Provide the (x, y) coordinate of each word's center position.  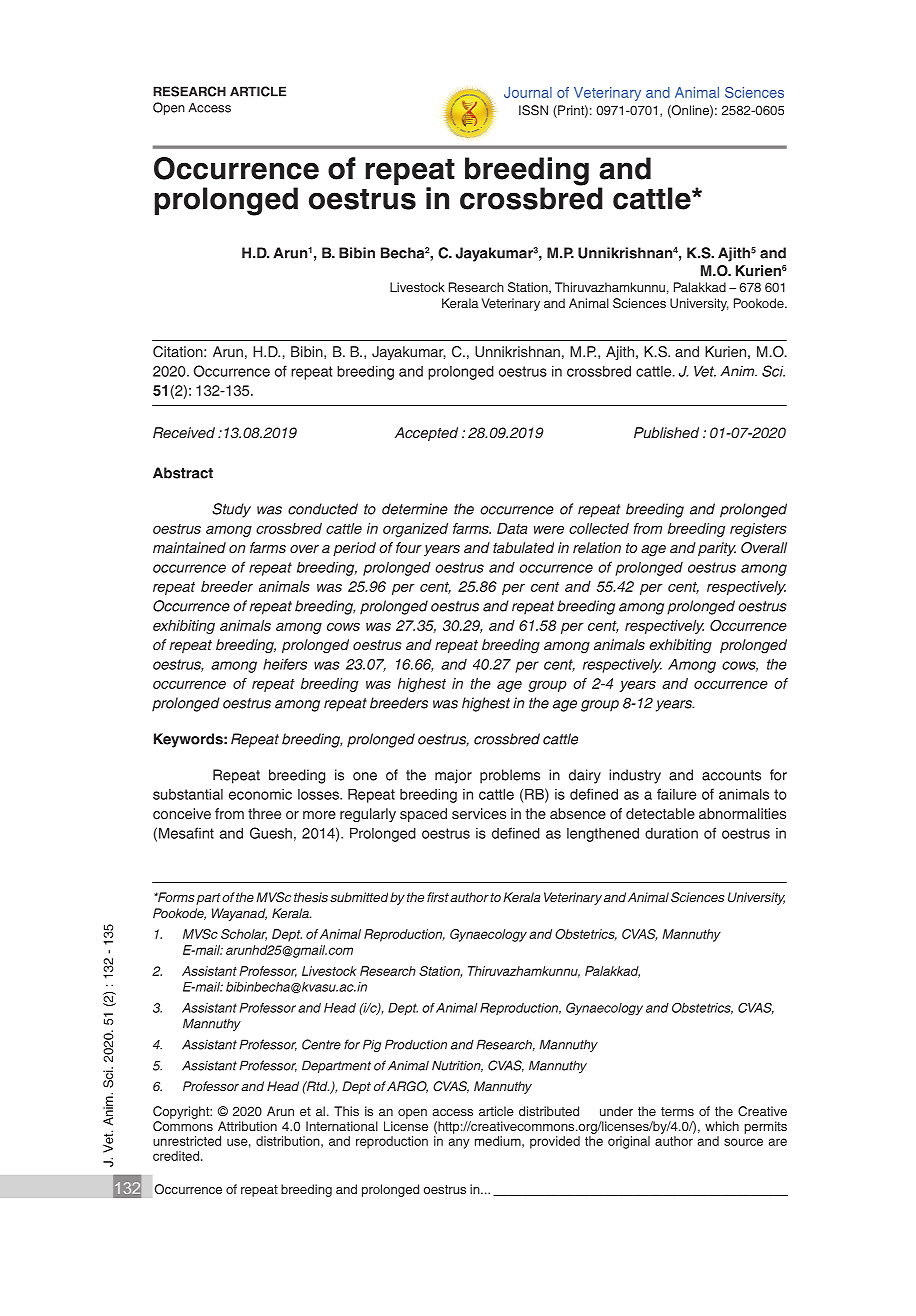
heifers (285, 664)
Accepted (426, 434)
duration (671, 833)
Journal (528, 92)
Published (666, 432)
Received (184, 432)
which (722, 1126)
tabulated (523, 547)
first (438, 897)
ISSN (533, 110)
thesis (311, 897)
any (459, 1143)
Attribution (247, 1126)
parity (717, 549)
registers (758, 530)
